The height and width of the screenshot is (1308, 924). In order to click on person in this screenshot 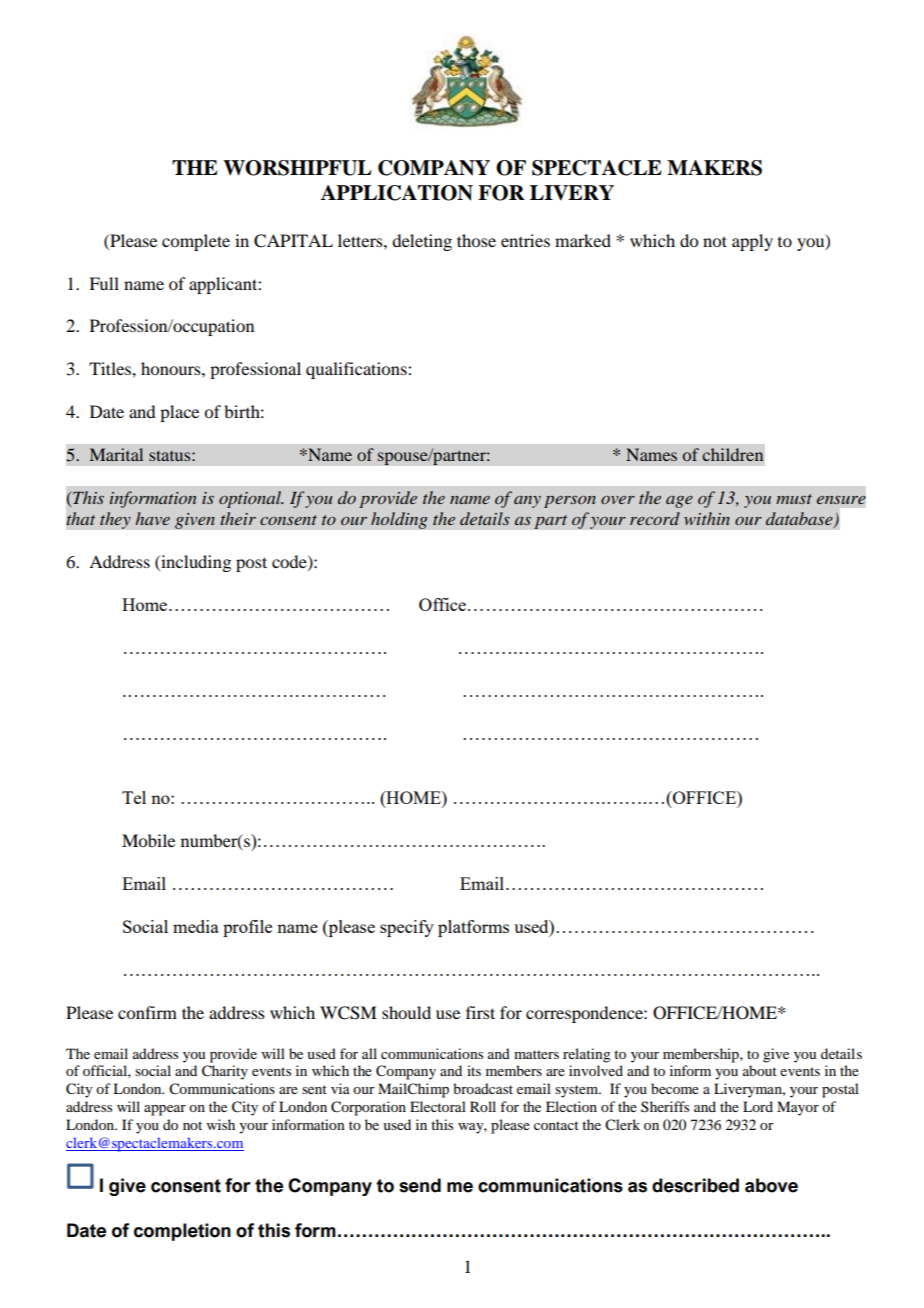, I will do `click(570, 502)`.
